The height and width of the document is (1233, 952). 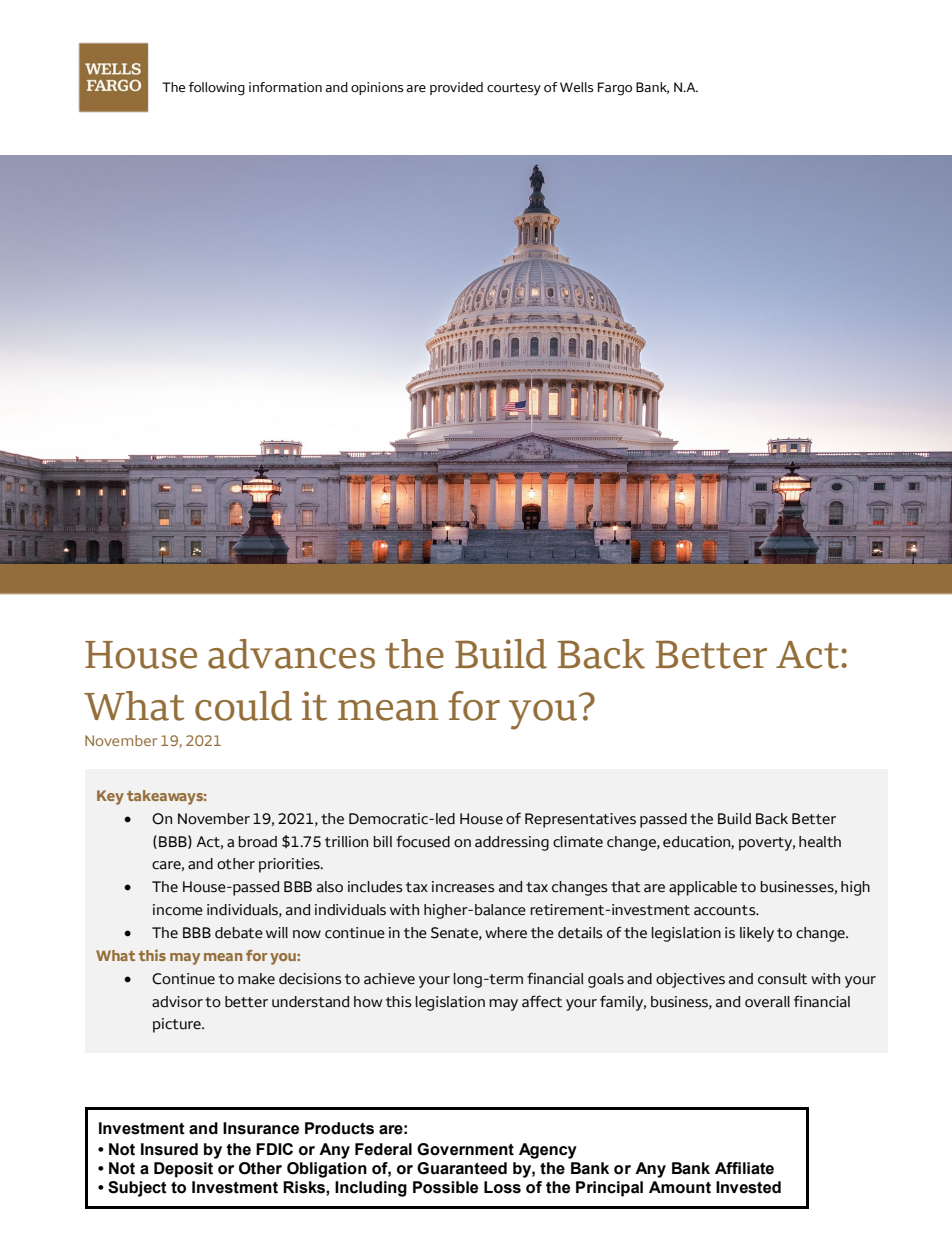 What do you see at coordinates (423, 841) in the document?
I see `focused` at bounding box center [423, 841].
